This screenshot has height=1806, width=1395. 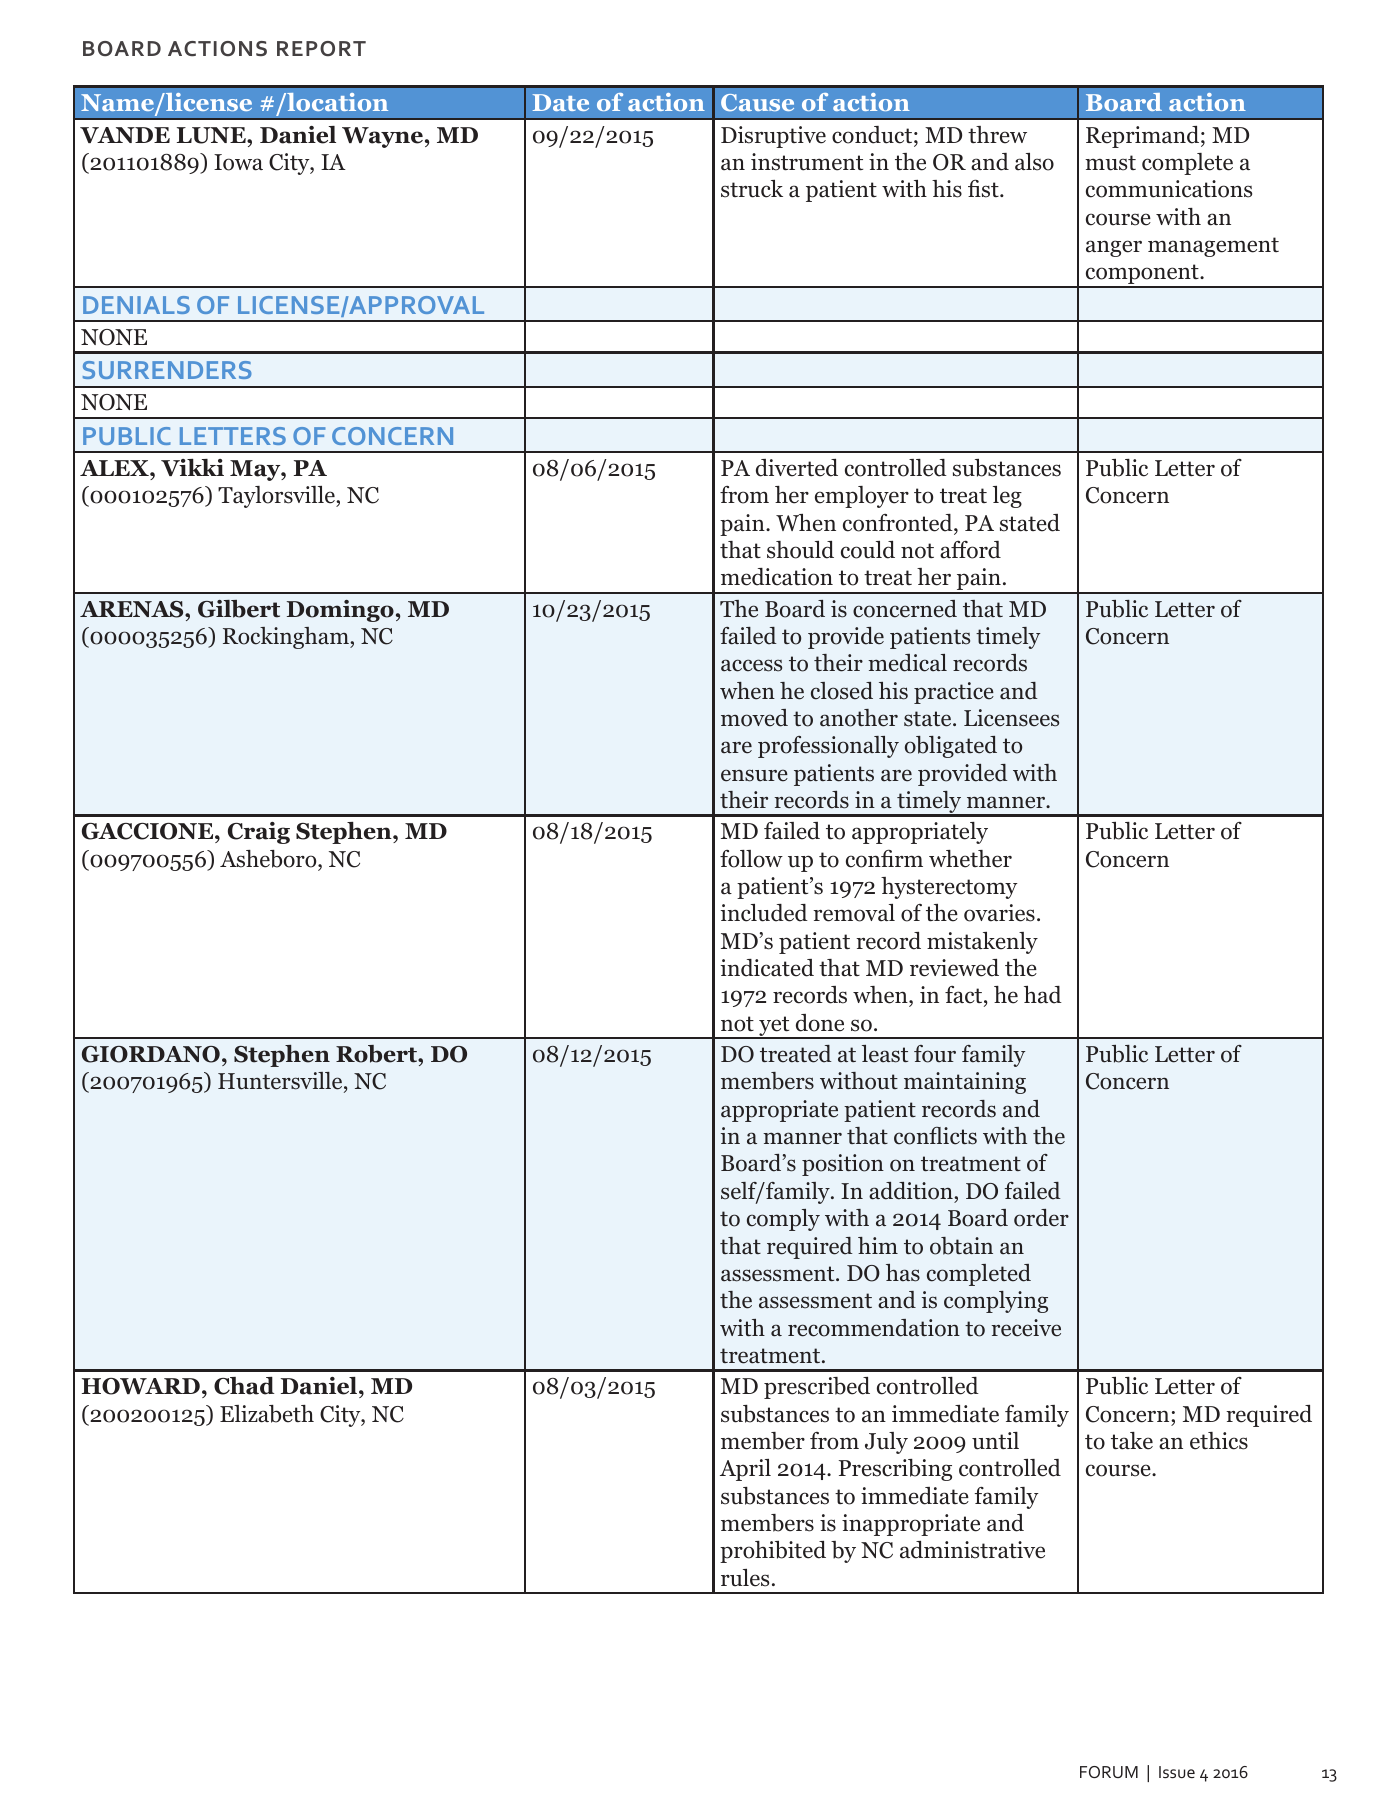 I want to click on practice, so click(x=954, y=693).
